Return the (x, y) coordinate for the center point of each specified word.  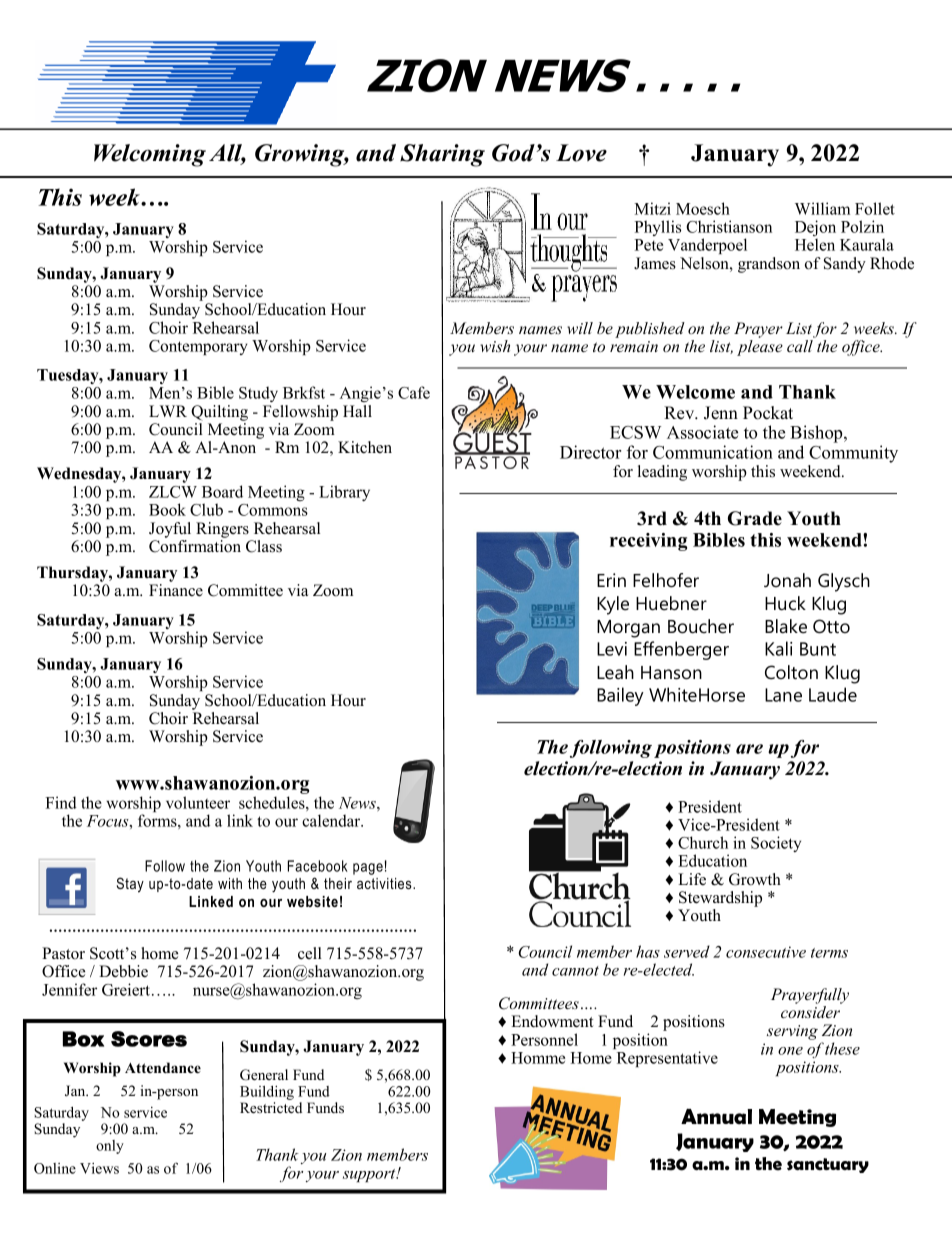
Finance (176, 590)
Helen (815, 244)
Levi (612, 649)
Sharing (442, 155)
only (110, 1147)
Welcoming (150, 155)
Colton (791, 672)
